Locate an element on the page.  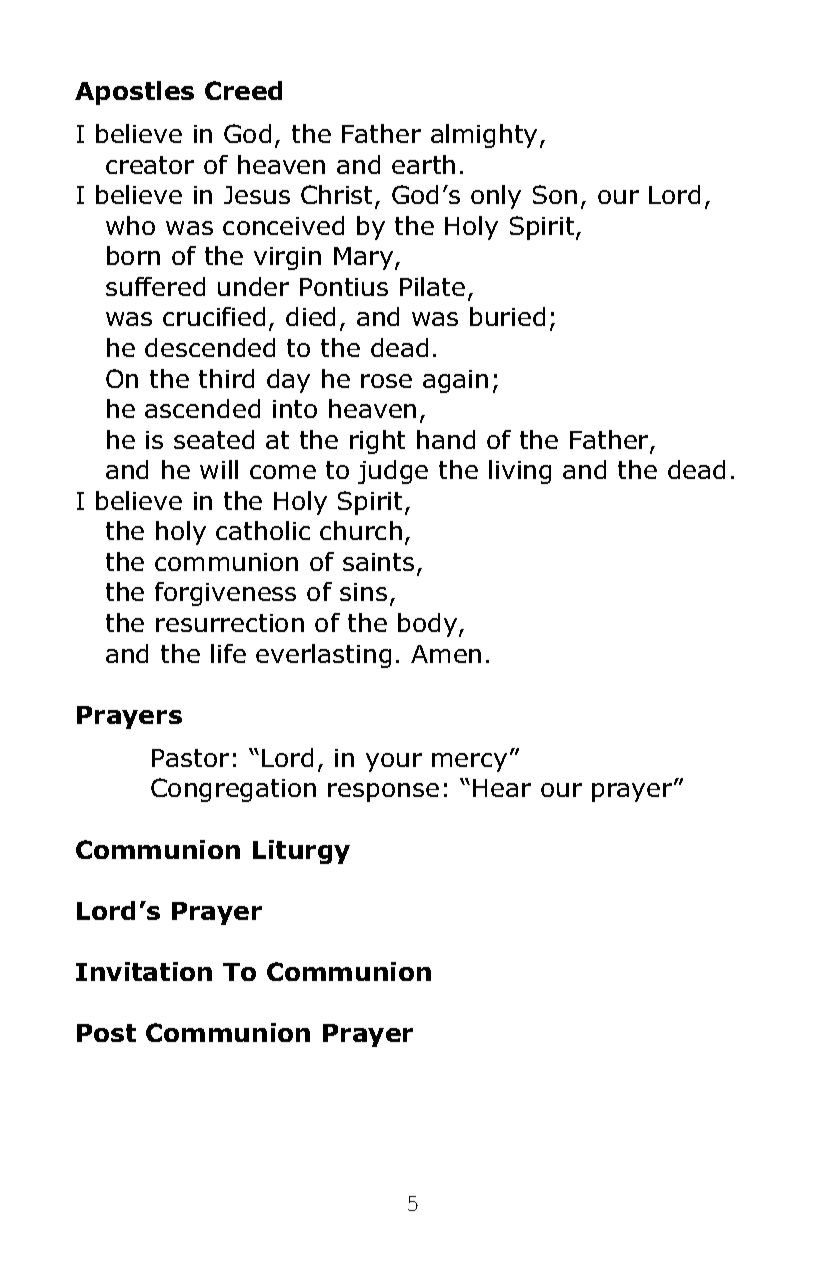
Christ is located at coordinates (338, 196).
